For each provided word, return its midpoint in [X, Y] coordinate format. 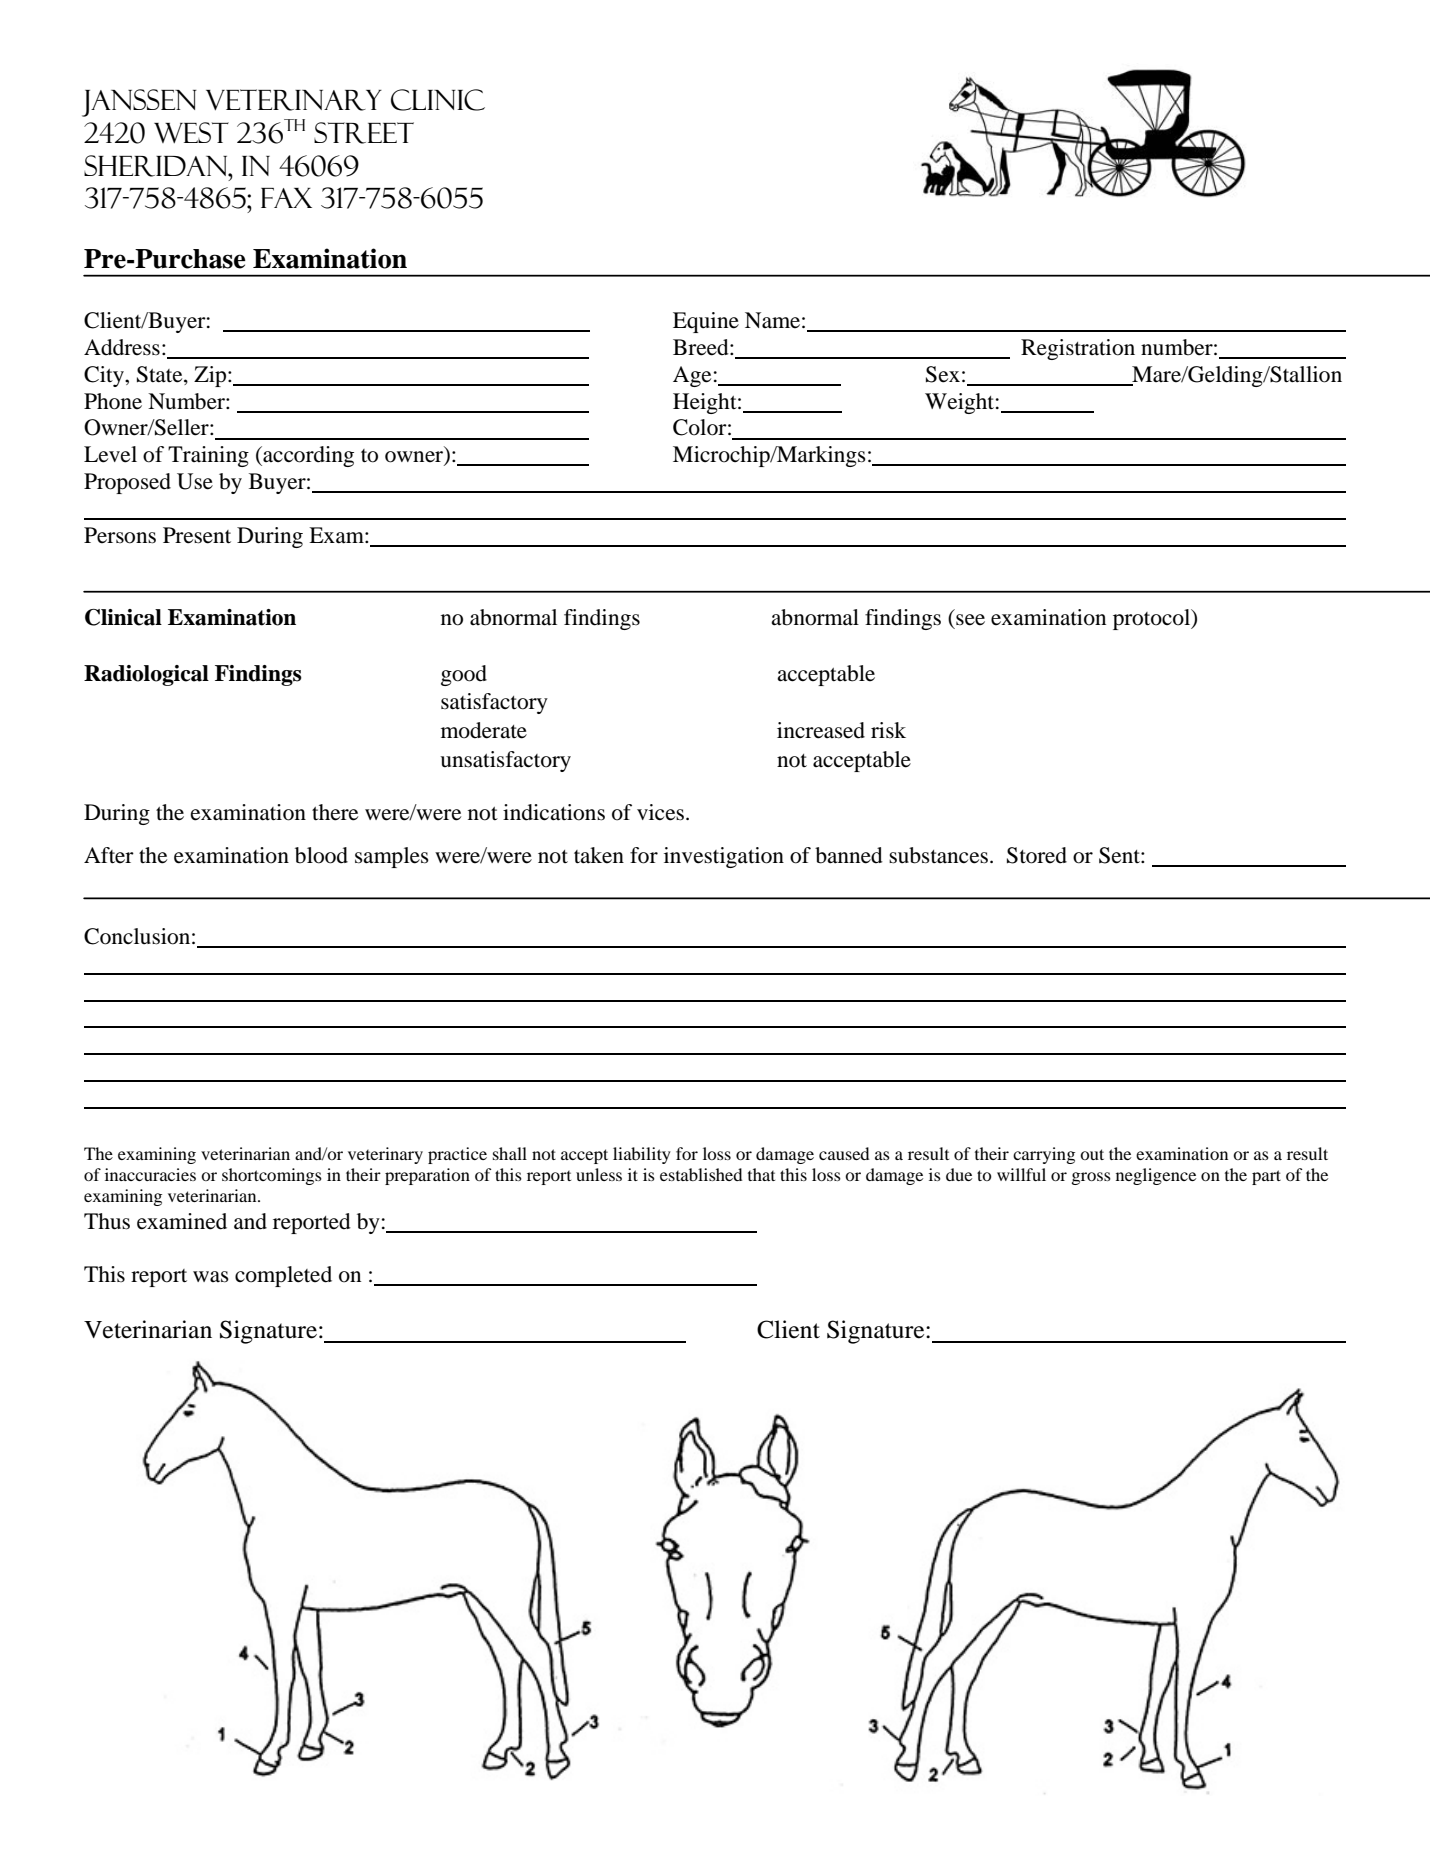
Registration [1078, 349]
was [211, 1277]
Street [364, 133]
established [701, 1174]
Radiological [146, 675]
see [970, 620]
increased [821, 730]
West [191, 132]
